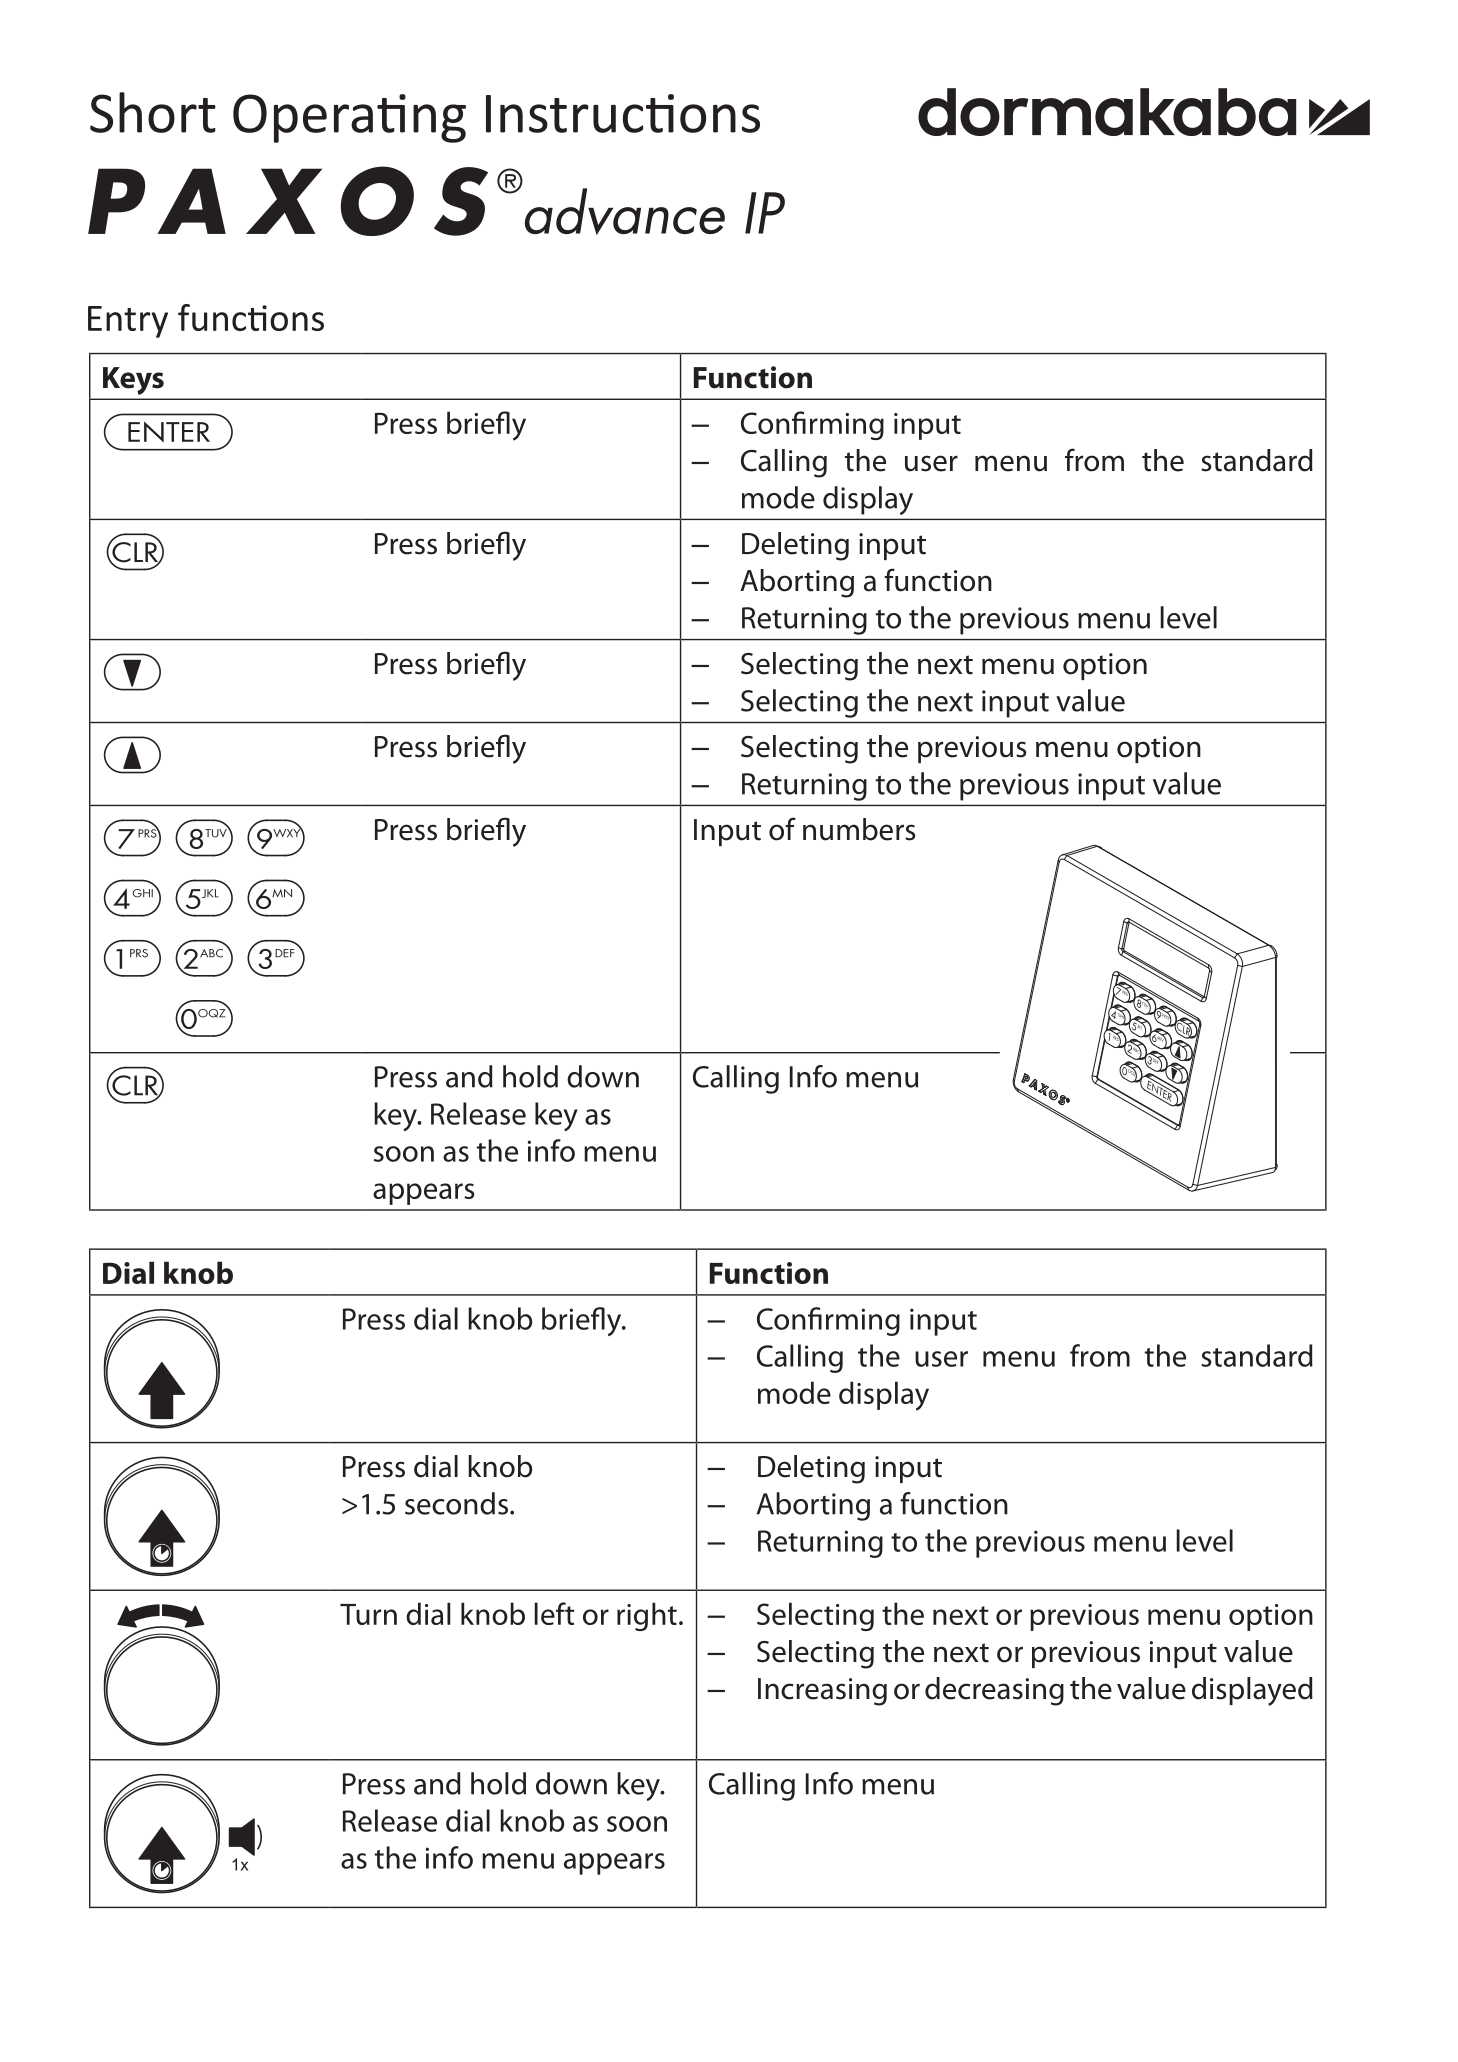 Image resolution: width=1458 pixels, height=2062 pixels. I want to click on Instructions, so click(623, 113).
